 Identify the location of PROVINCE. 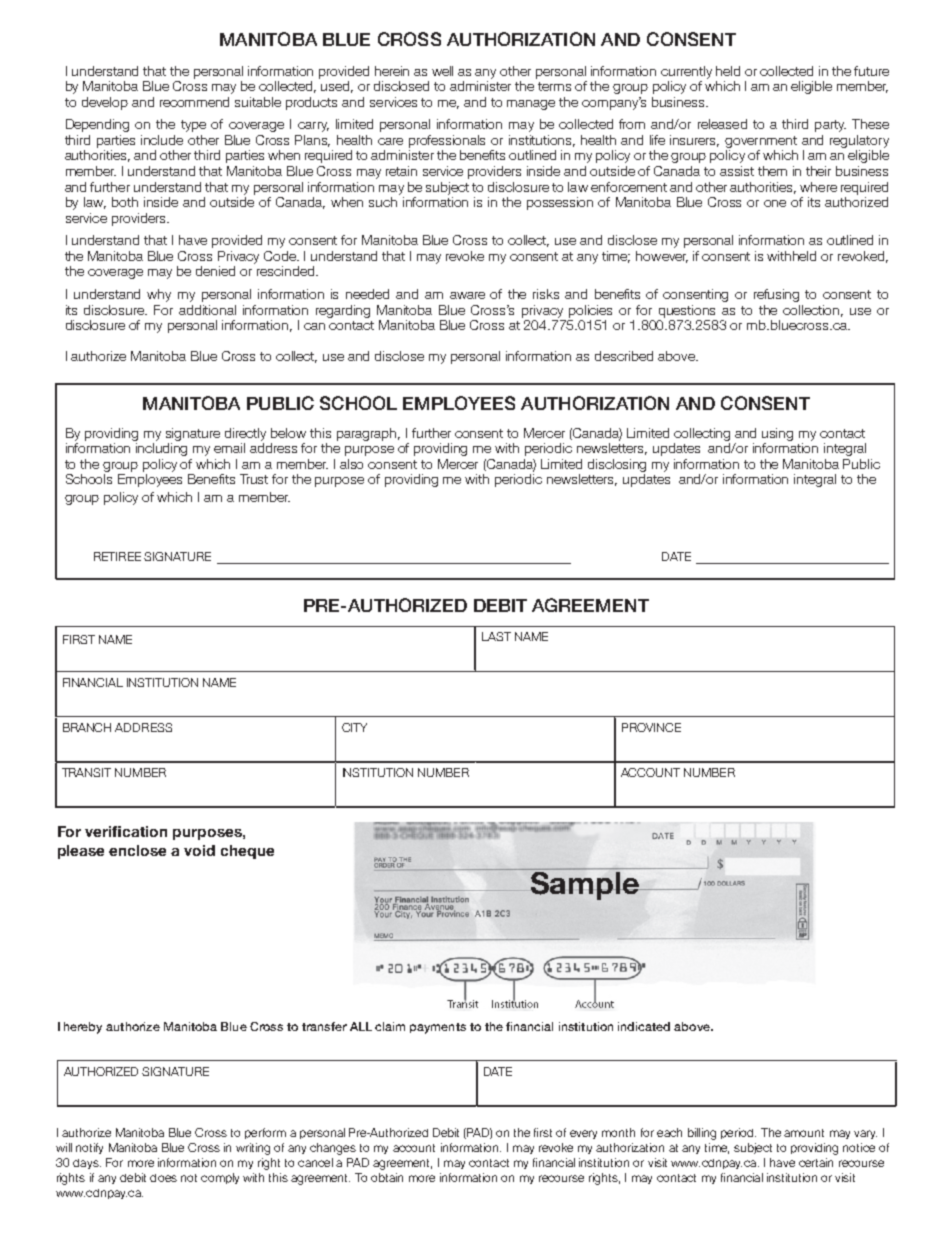
(651, 727).
